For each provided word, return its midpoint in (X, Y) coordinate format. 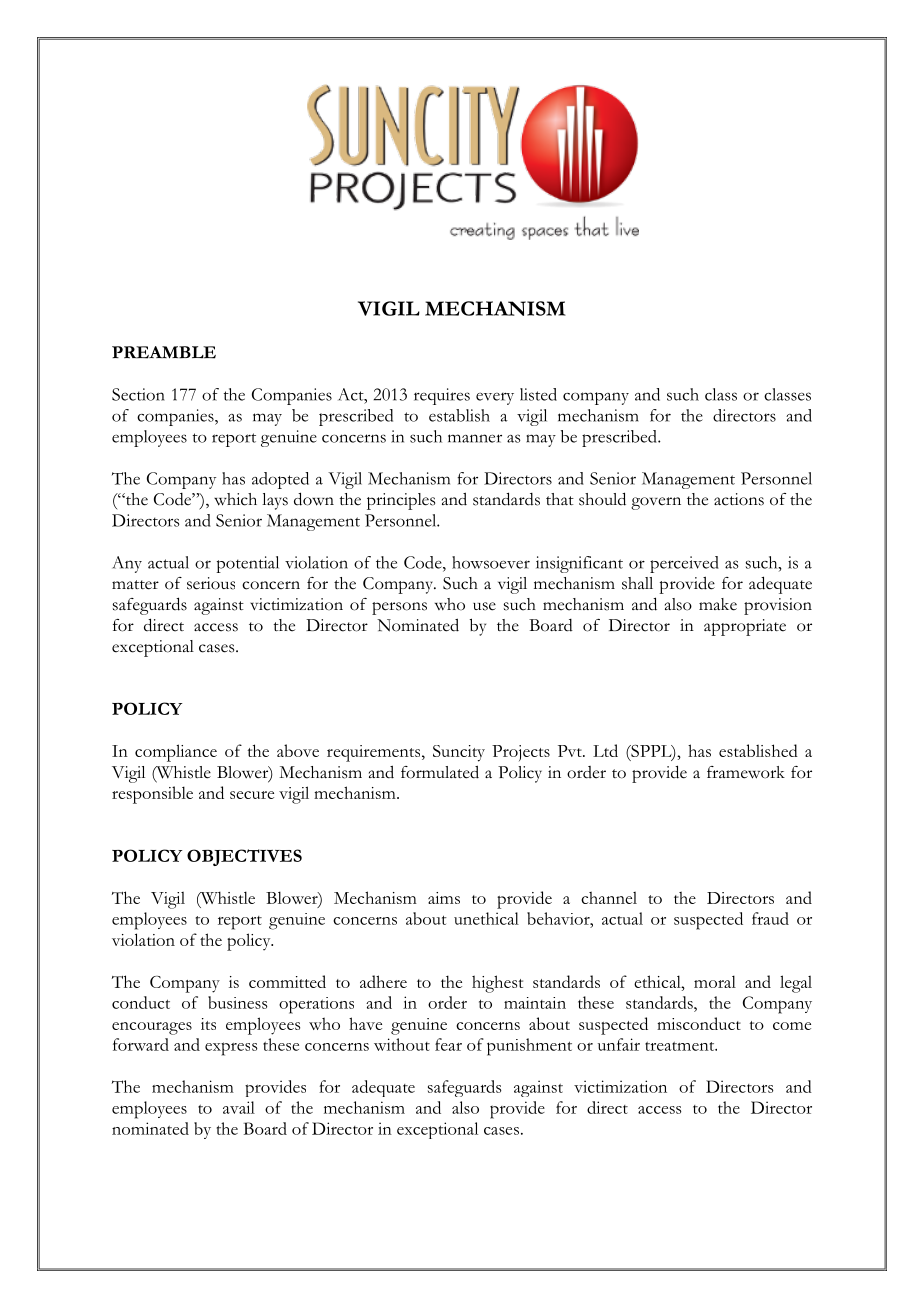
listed (538, 394)
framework (746, 772)
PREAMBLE (164, 352)
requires (442, 396)
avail (239, 1107)
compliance (176, 753)
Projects (521, 753)
